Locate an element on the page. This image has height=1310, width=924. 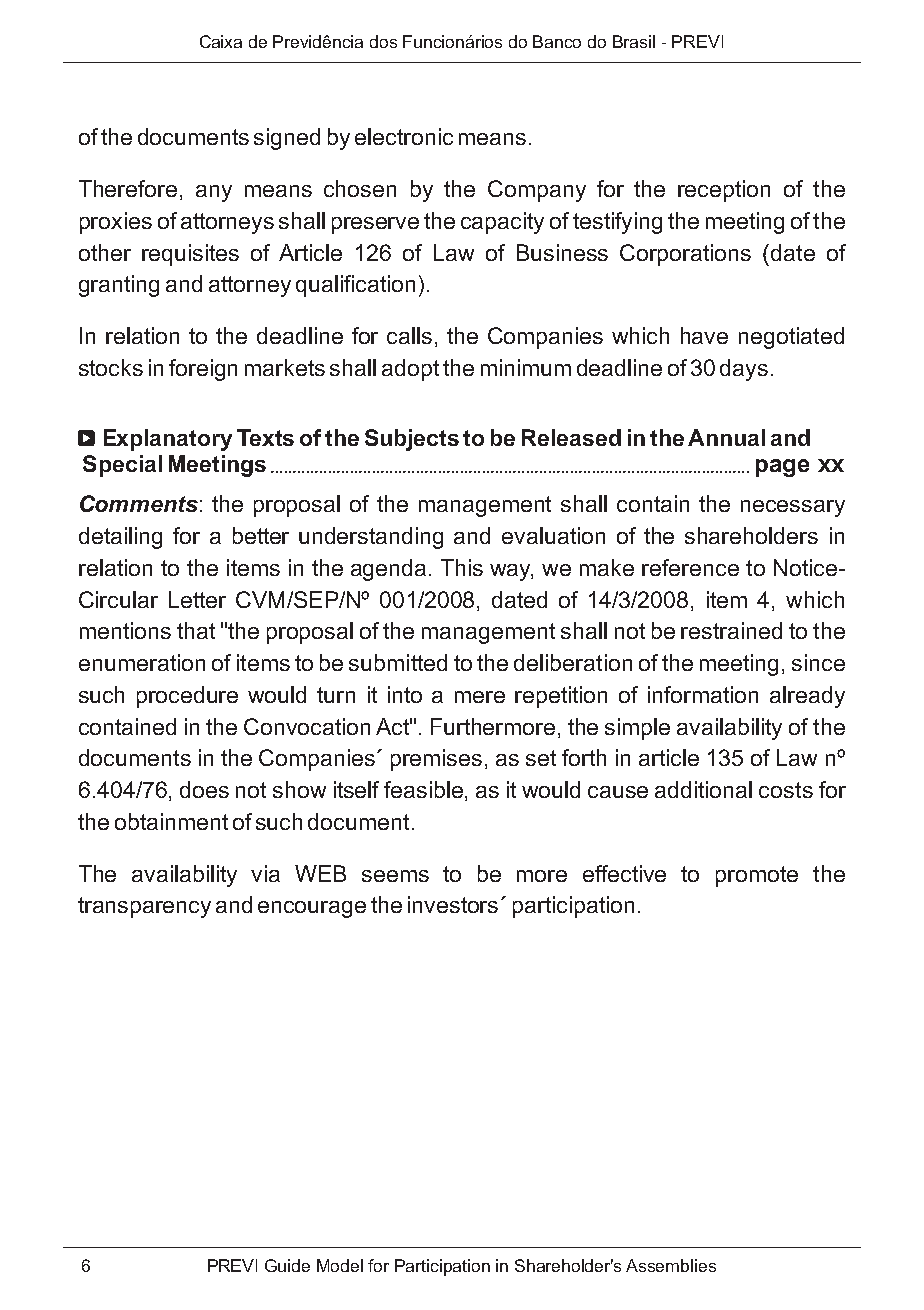
days is located at coordinates (744, 370).
